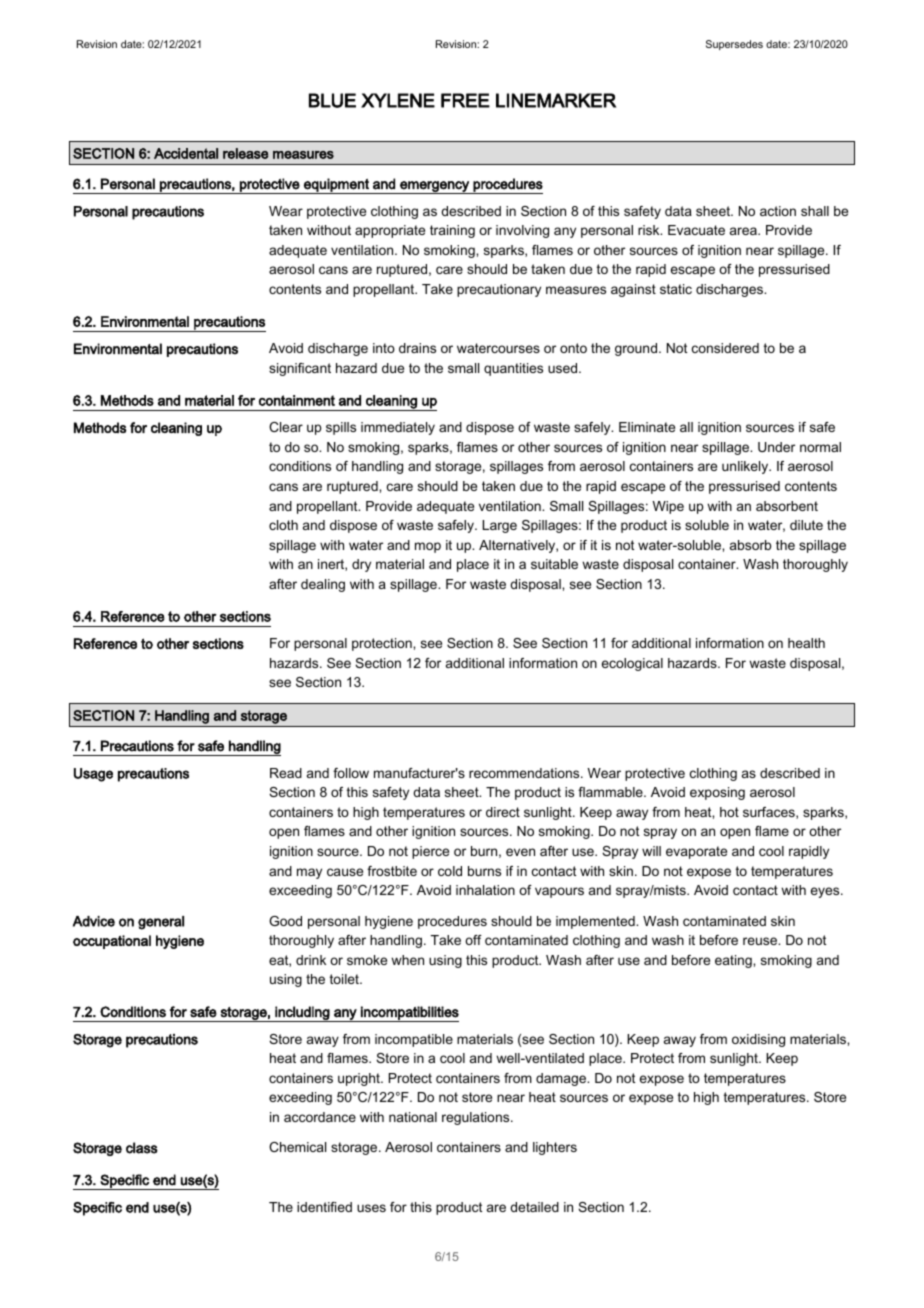 Image resolution: width=924 pixels, height=1308 pixels. I want to click on Clear, so click(286, 427).
